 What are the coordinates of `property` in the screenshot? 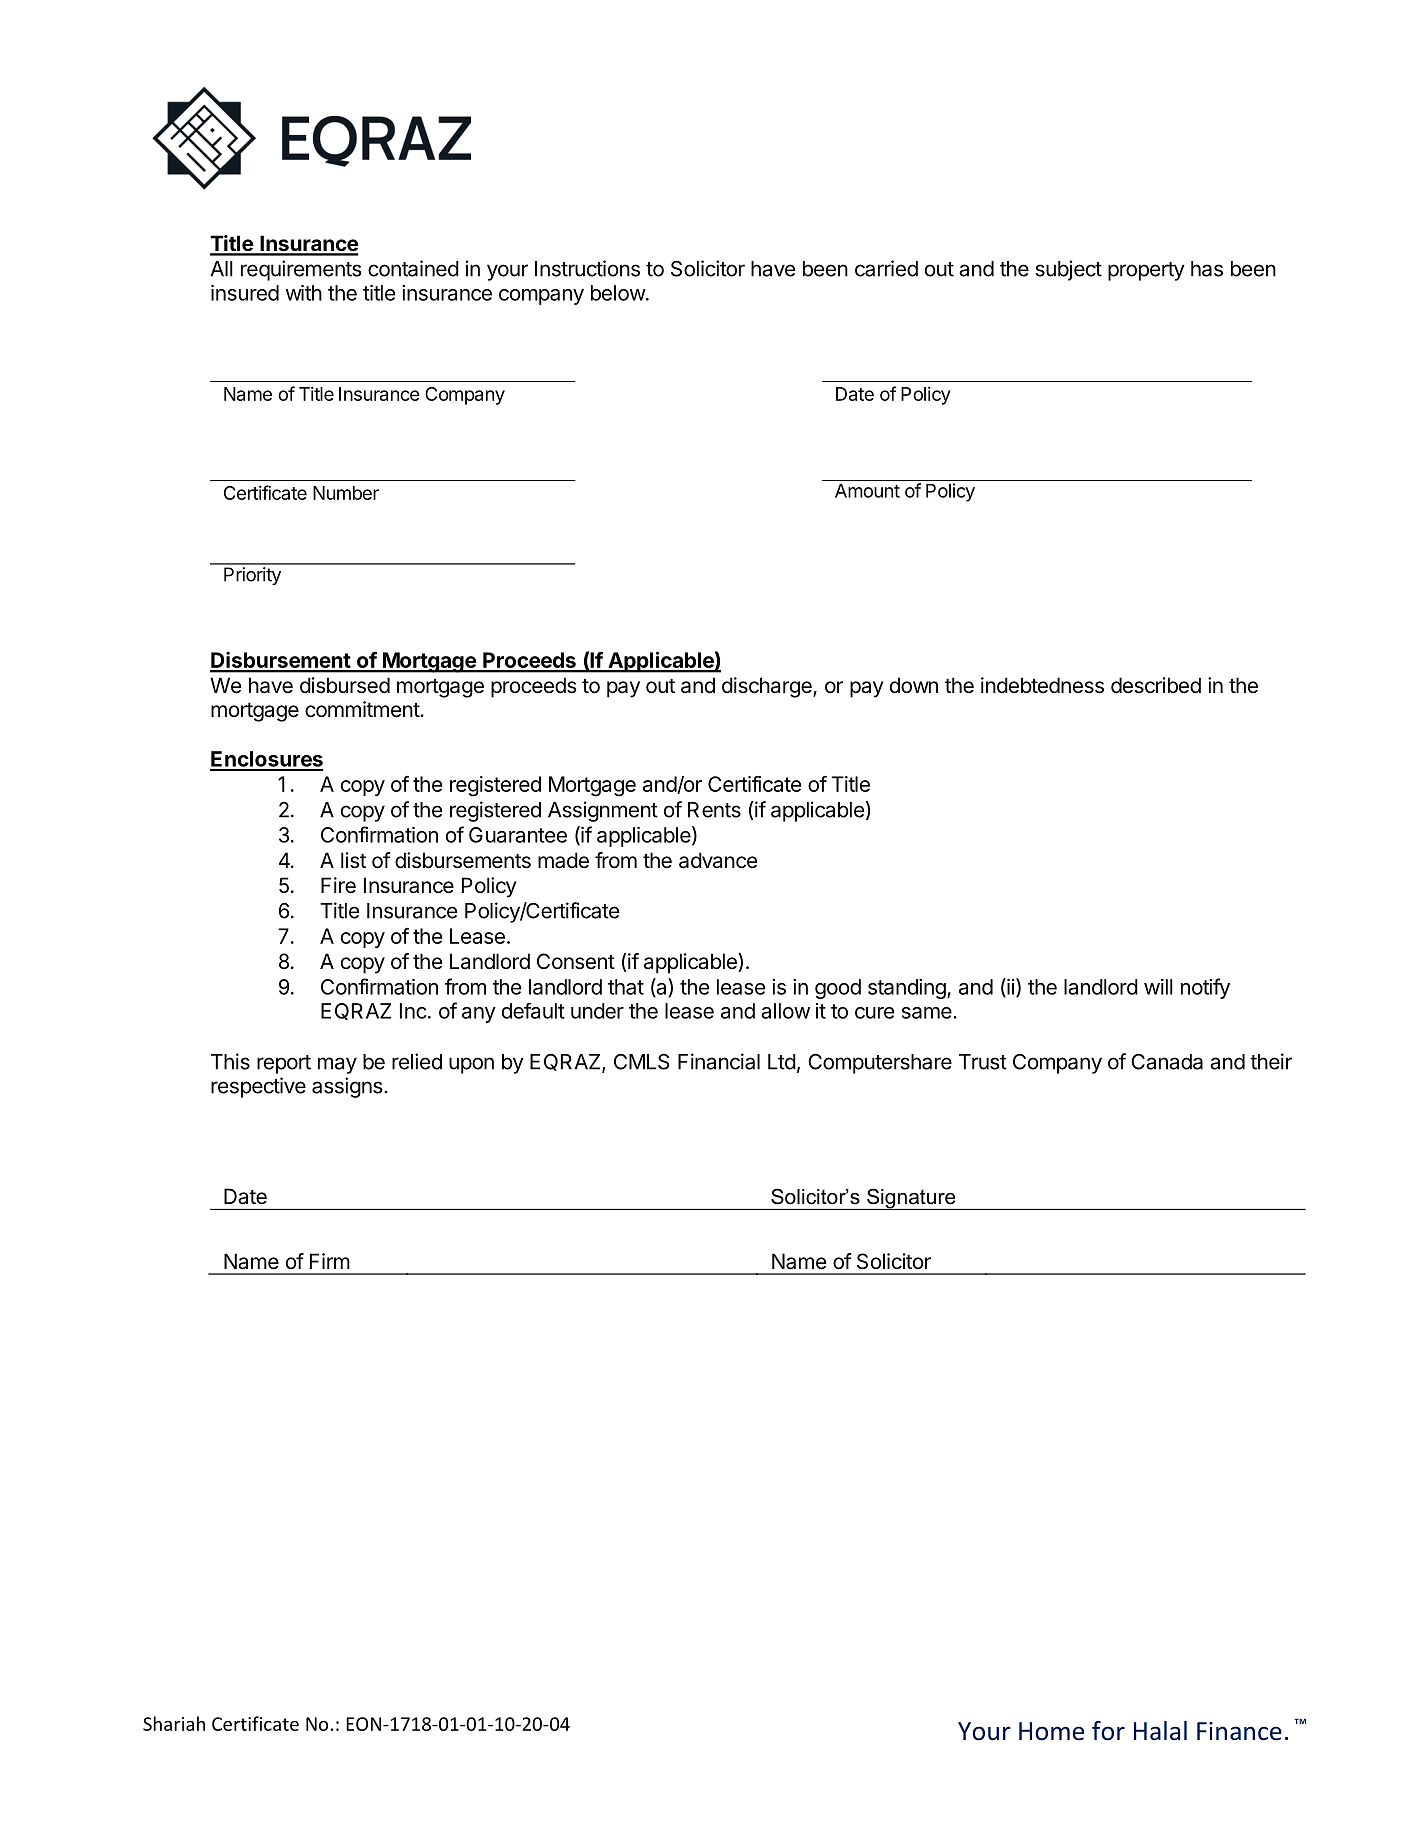 It's located at (1146, 271).
